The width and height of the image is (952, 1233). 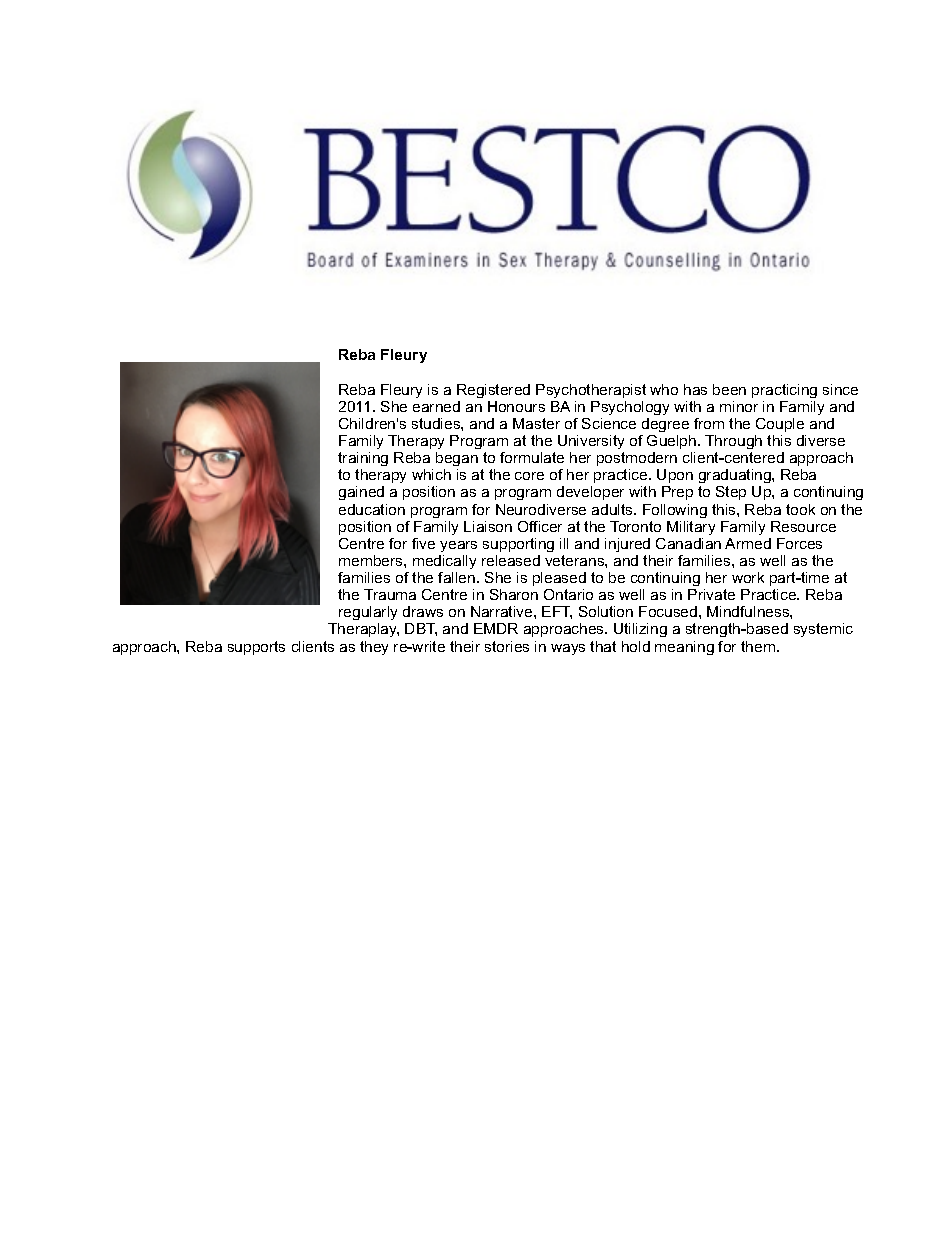 I want to click on released, so click(x=511, y=560).
